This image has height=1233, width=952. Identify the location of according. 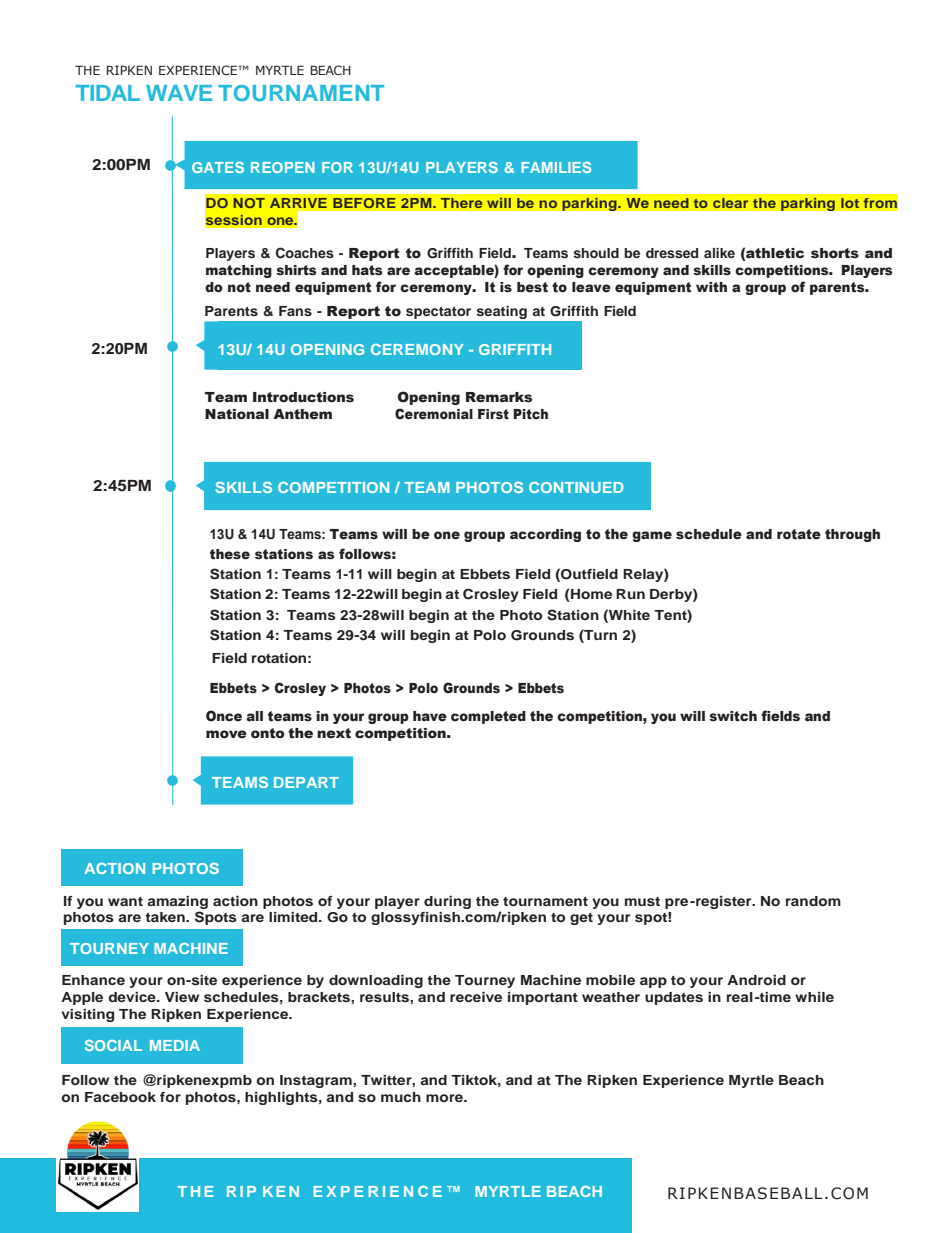
(545, 535).
